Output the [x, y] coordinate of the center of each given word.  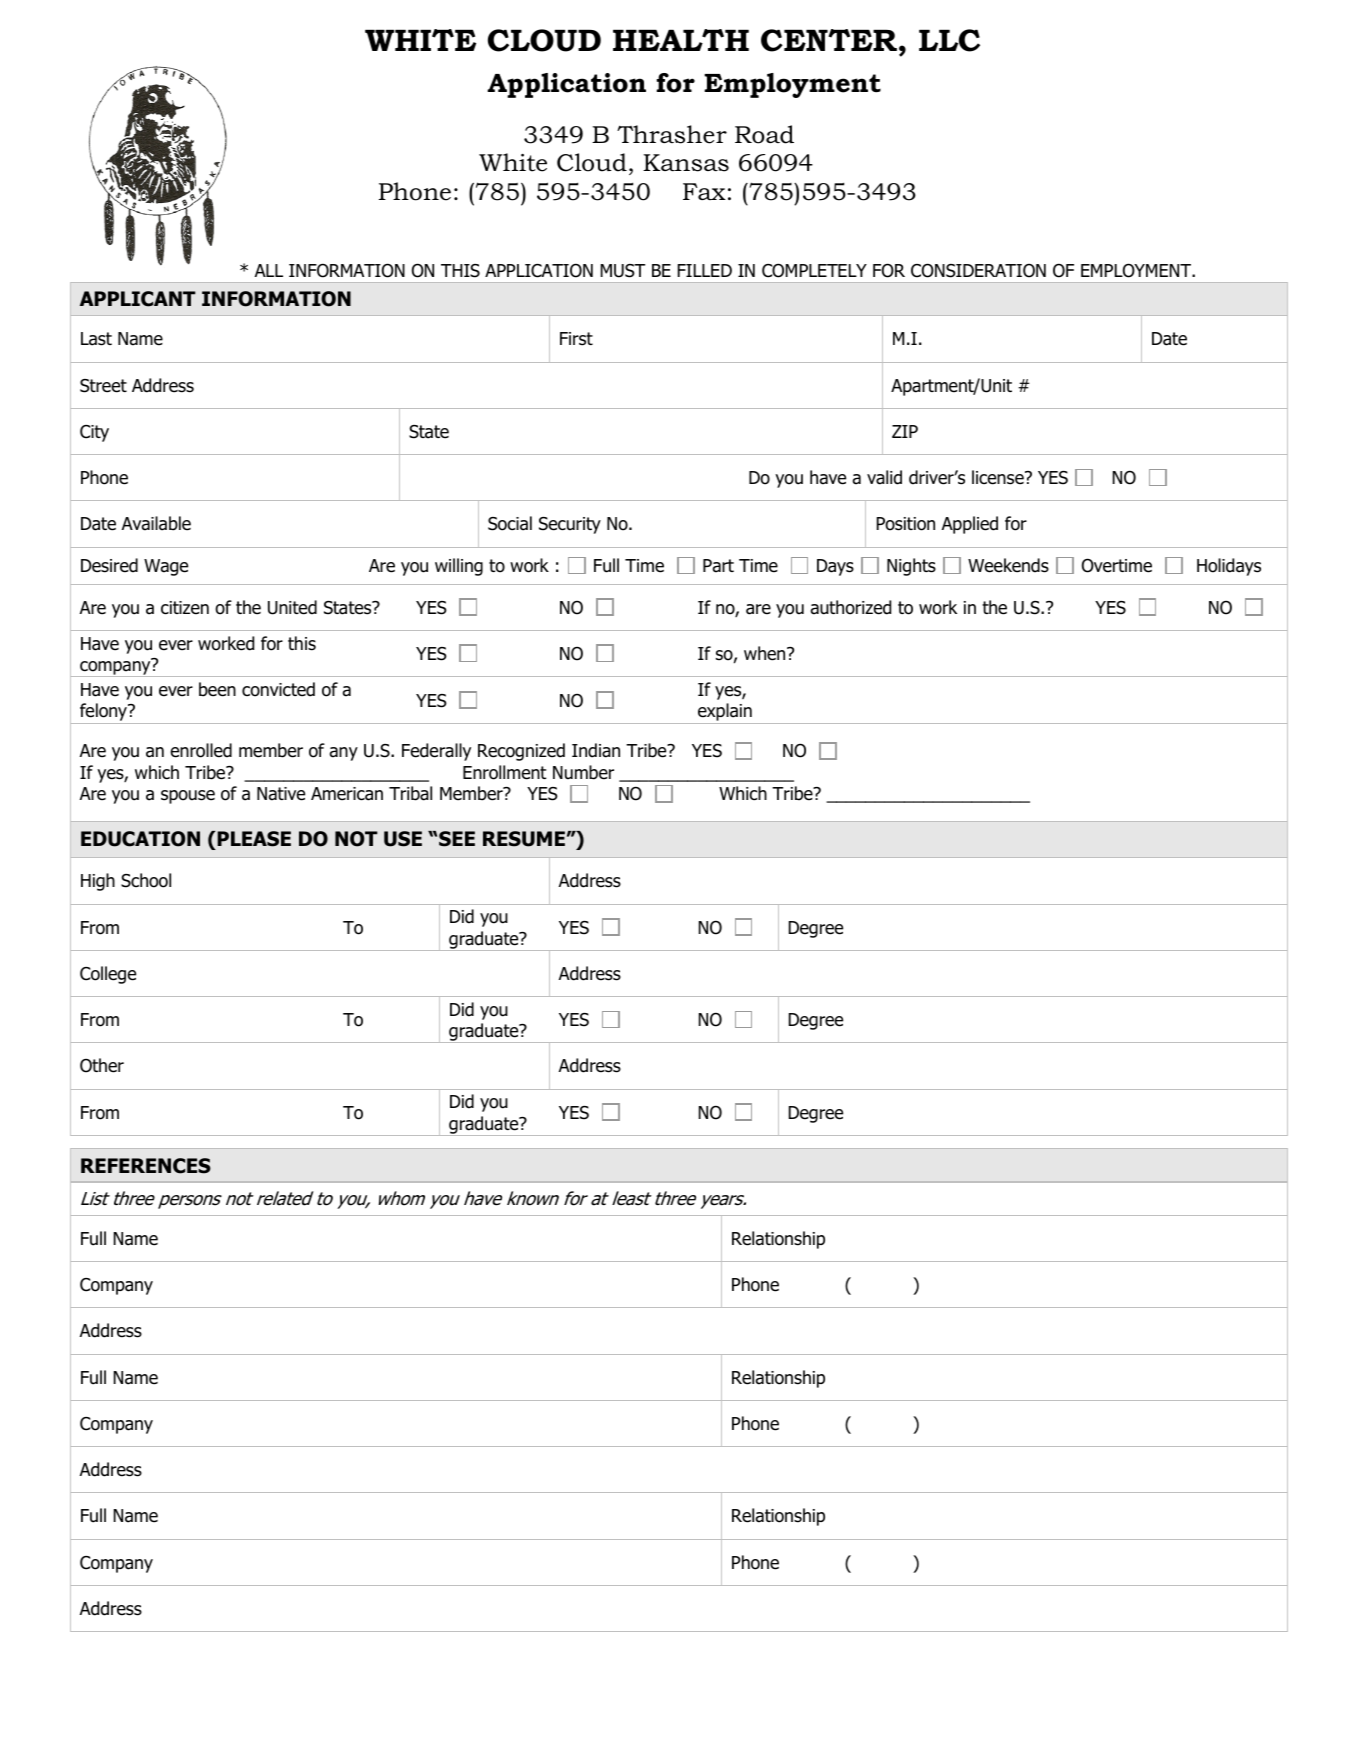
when [766, 653]
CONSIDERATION [978, 270]
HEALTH [681, 40]
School [146, 880]
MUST [623, 271]
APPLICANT [138, 299]
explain [725, 713]
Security [570, 525]
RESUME [524, 839]
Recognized [521, 752]
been [217, 689]
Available [156, 523]
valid [884, 477]
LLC [949, 40]
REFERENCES [146, 1166]
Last [96, 339]
